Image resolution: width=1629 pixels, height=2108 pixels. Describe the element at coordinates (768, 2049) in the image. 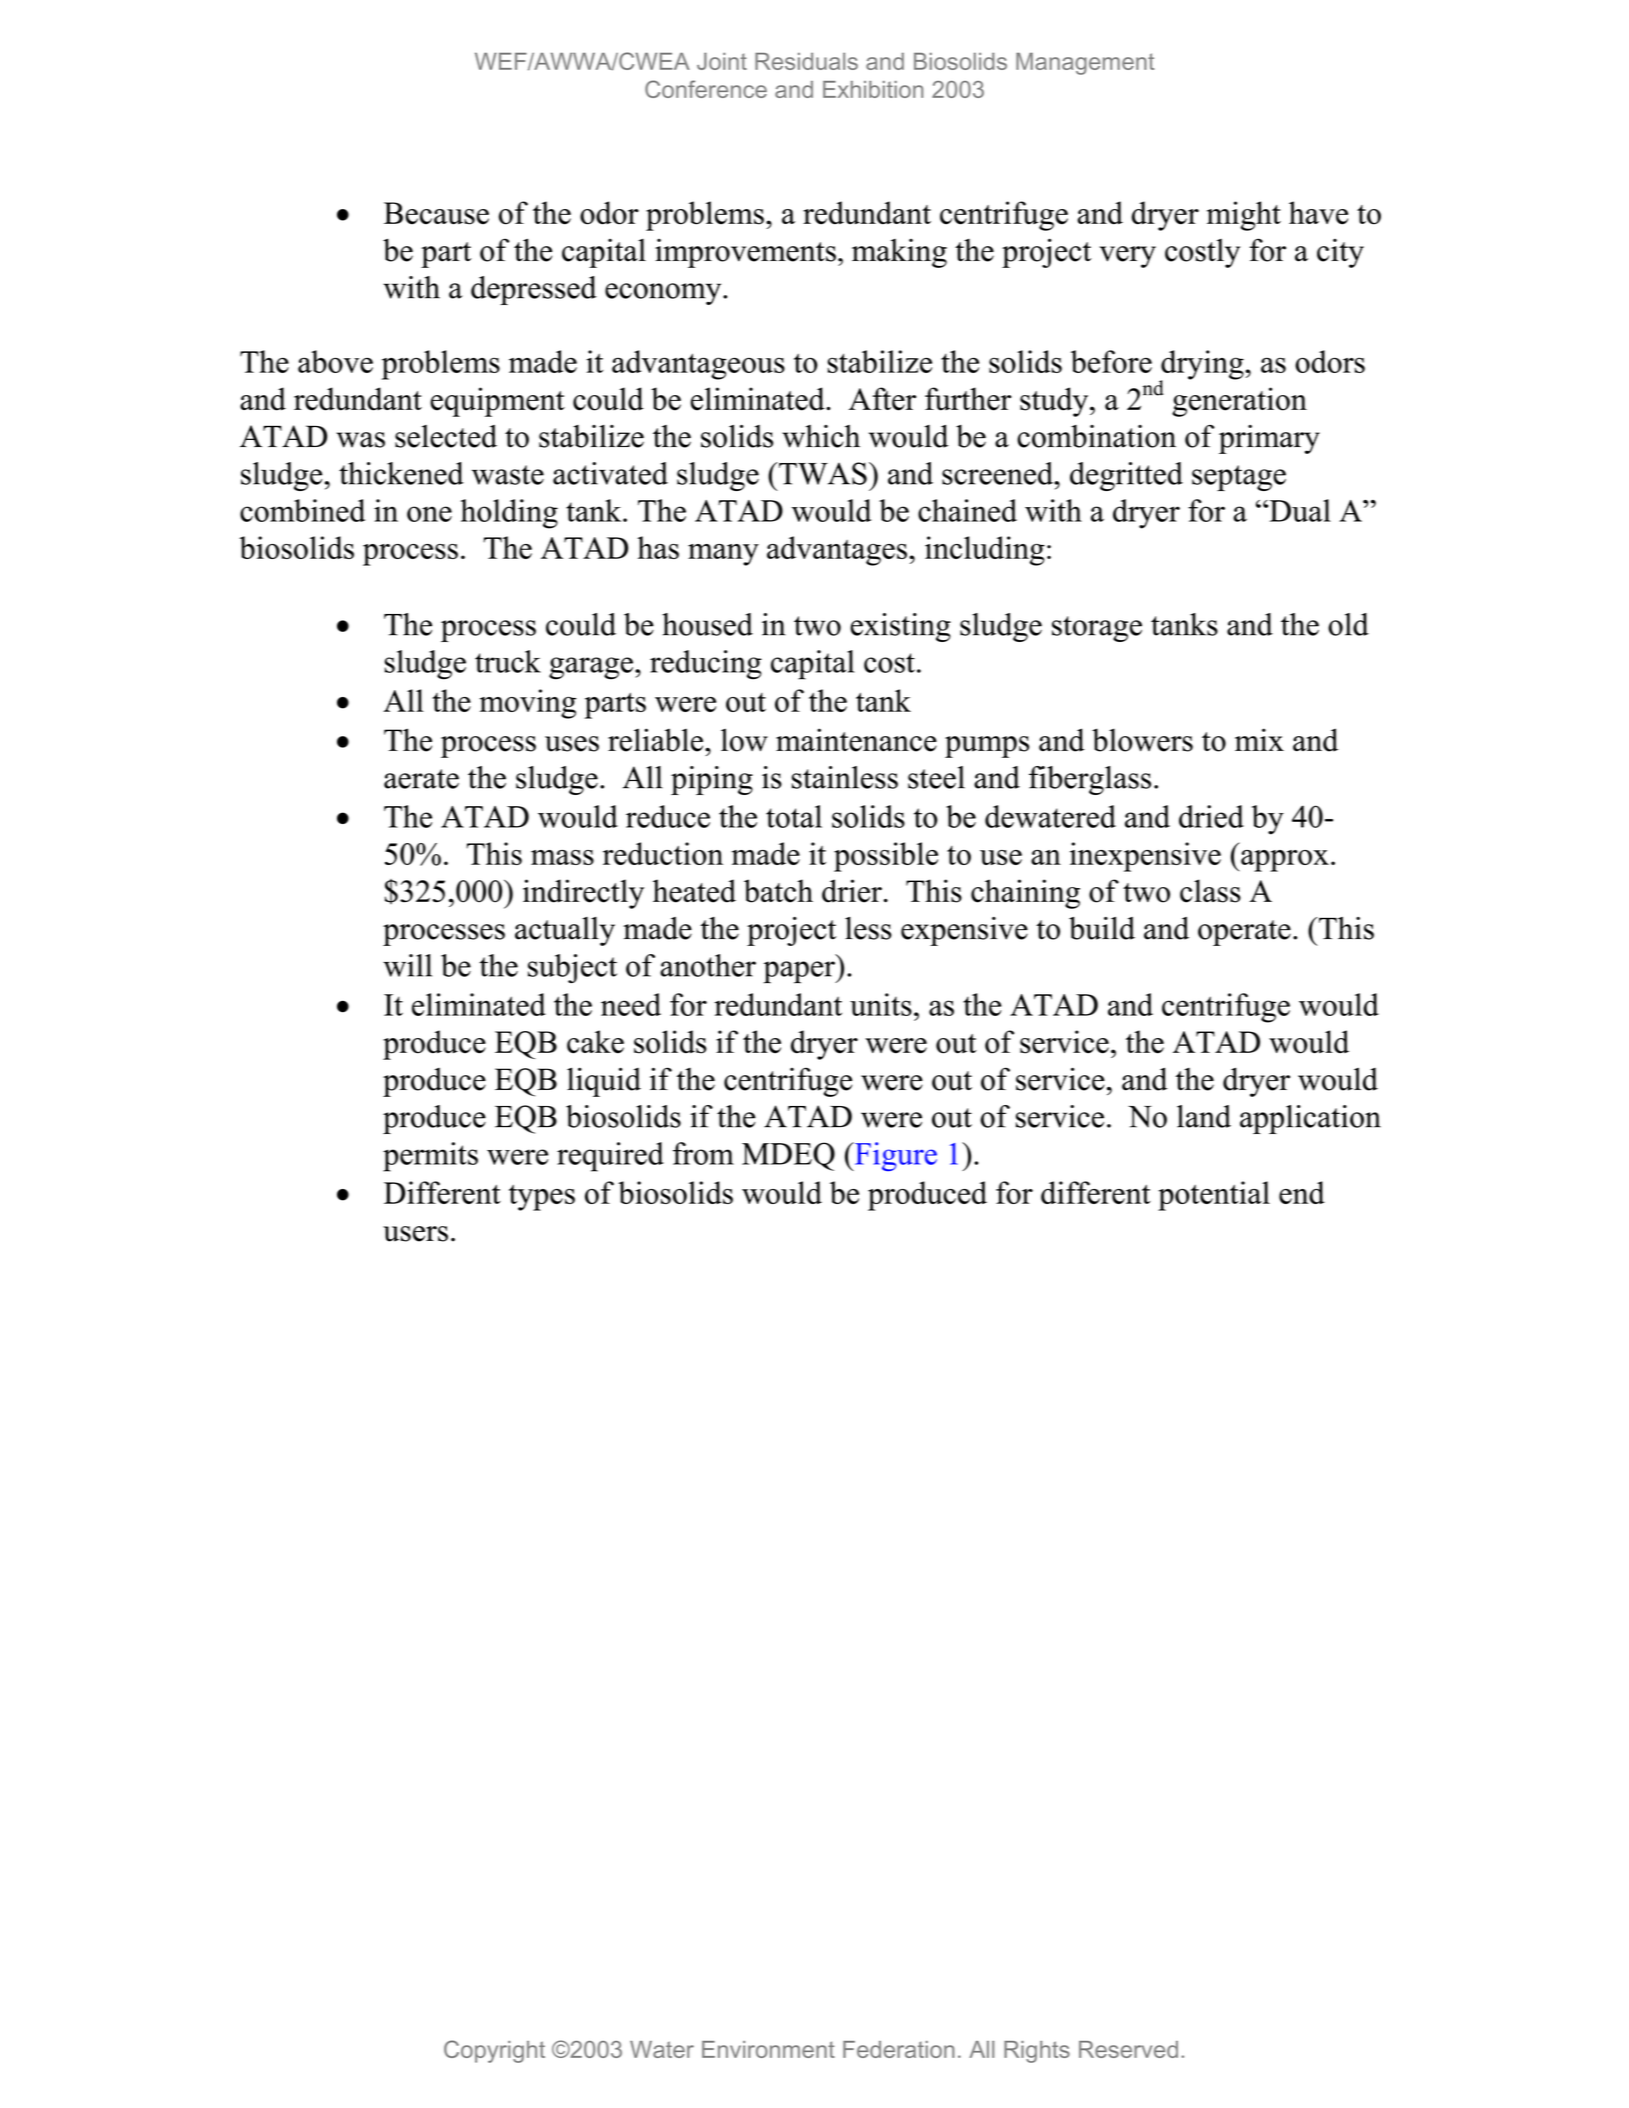

I see `Environment` at that location.
